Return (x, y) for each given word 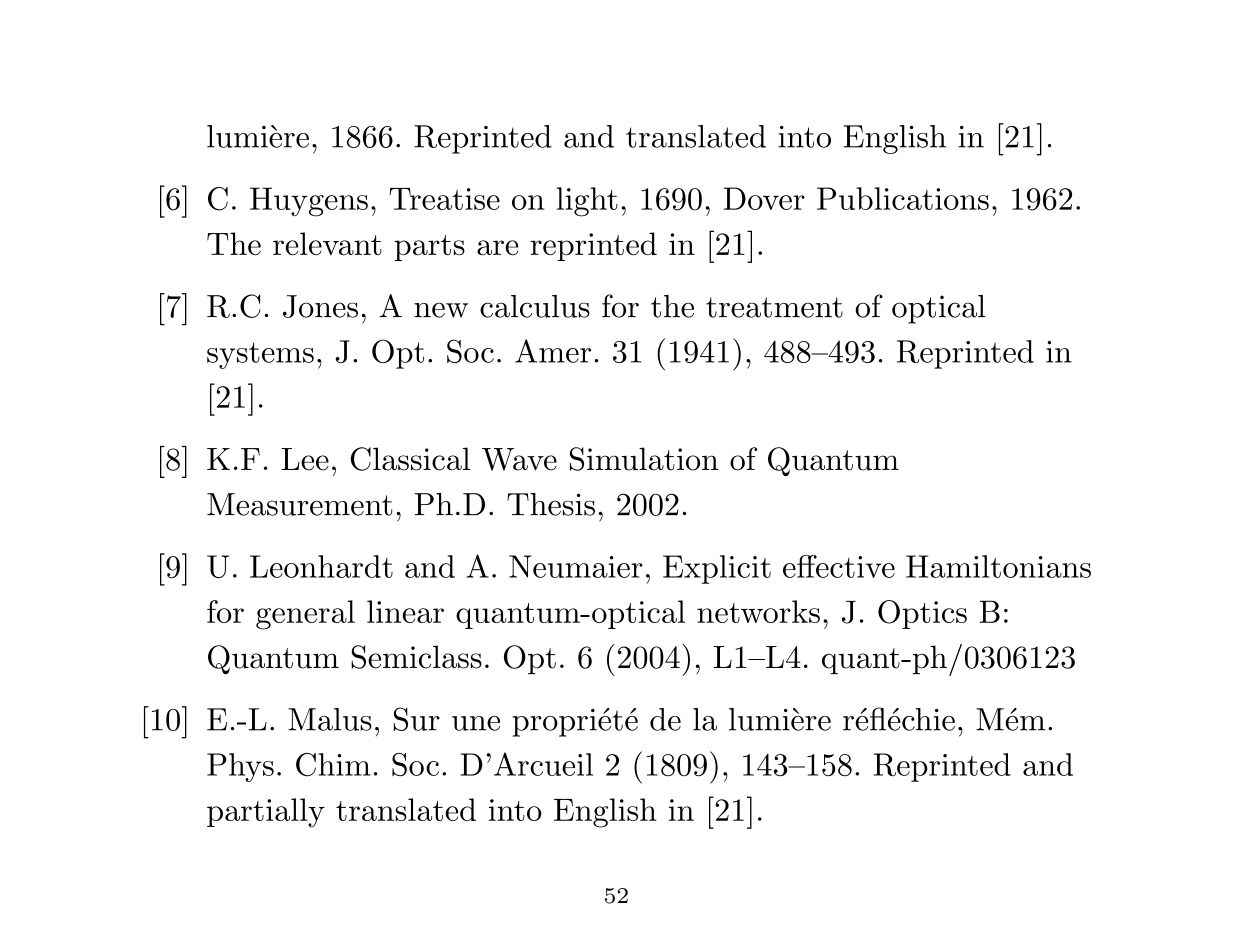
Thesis (551, 504)
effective (839, 566)
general (305, 615)
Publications (903, 198)
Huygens (309, 202)
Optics (922, 614)
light (587, 202)
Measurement (299, 504)
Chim (333, 765)
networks (758, 611)
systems (260, 355)
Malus (330, 719)
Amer (553, 351)
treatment (774, 307)
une (476, 723)
